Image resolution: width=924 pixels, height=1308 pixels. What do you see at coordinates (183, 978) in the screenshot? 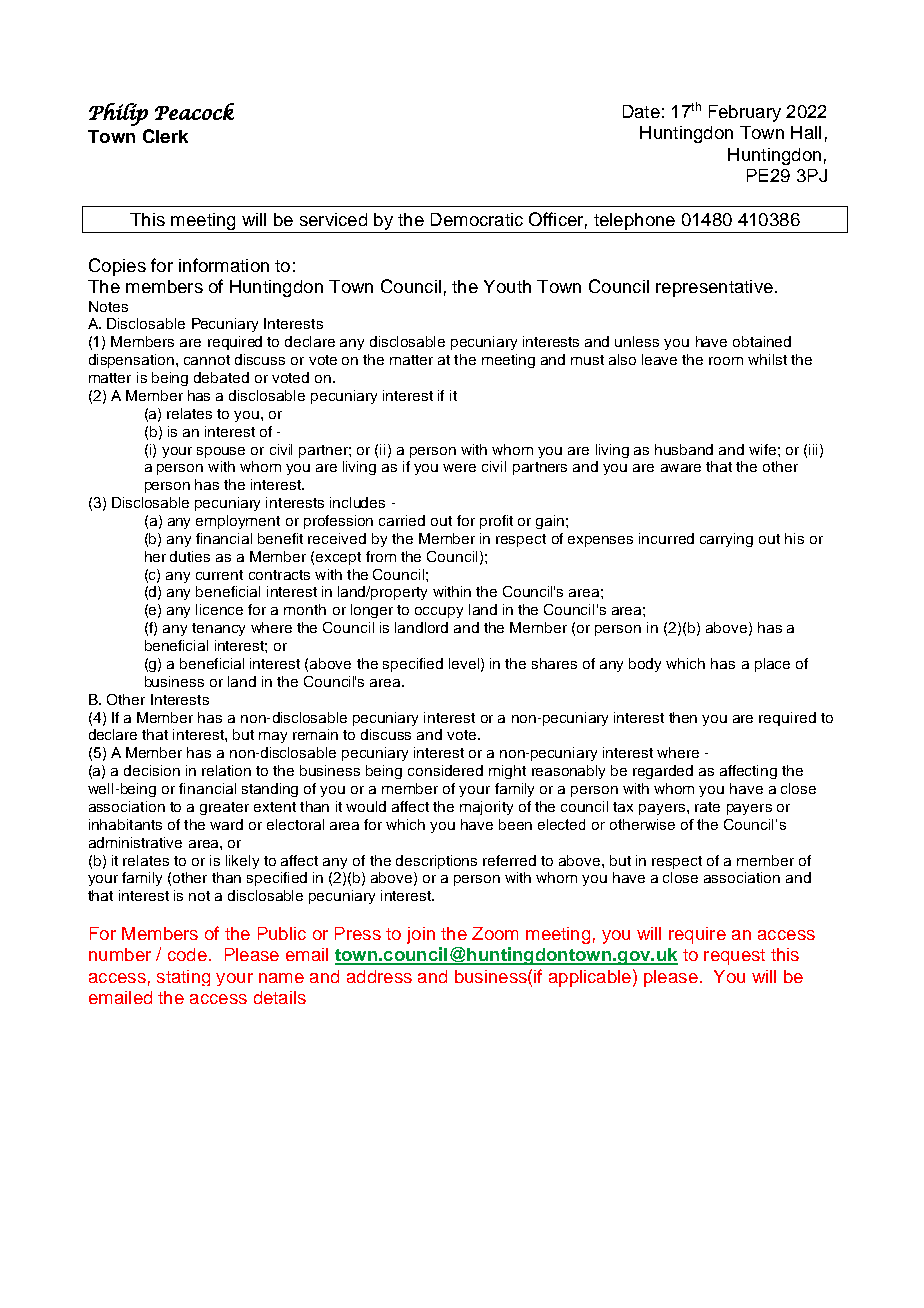
I see `stating` at bounding box center [183, 978].
